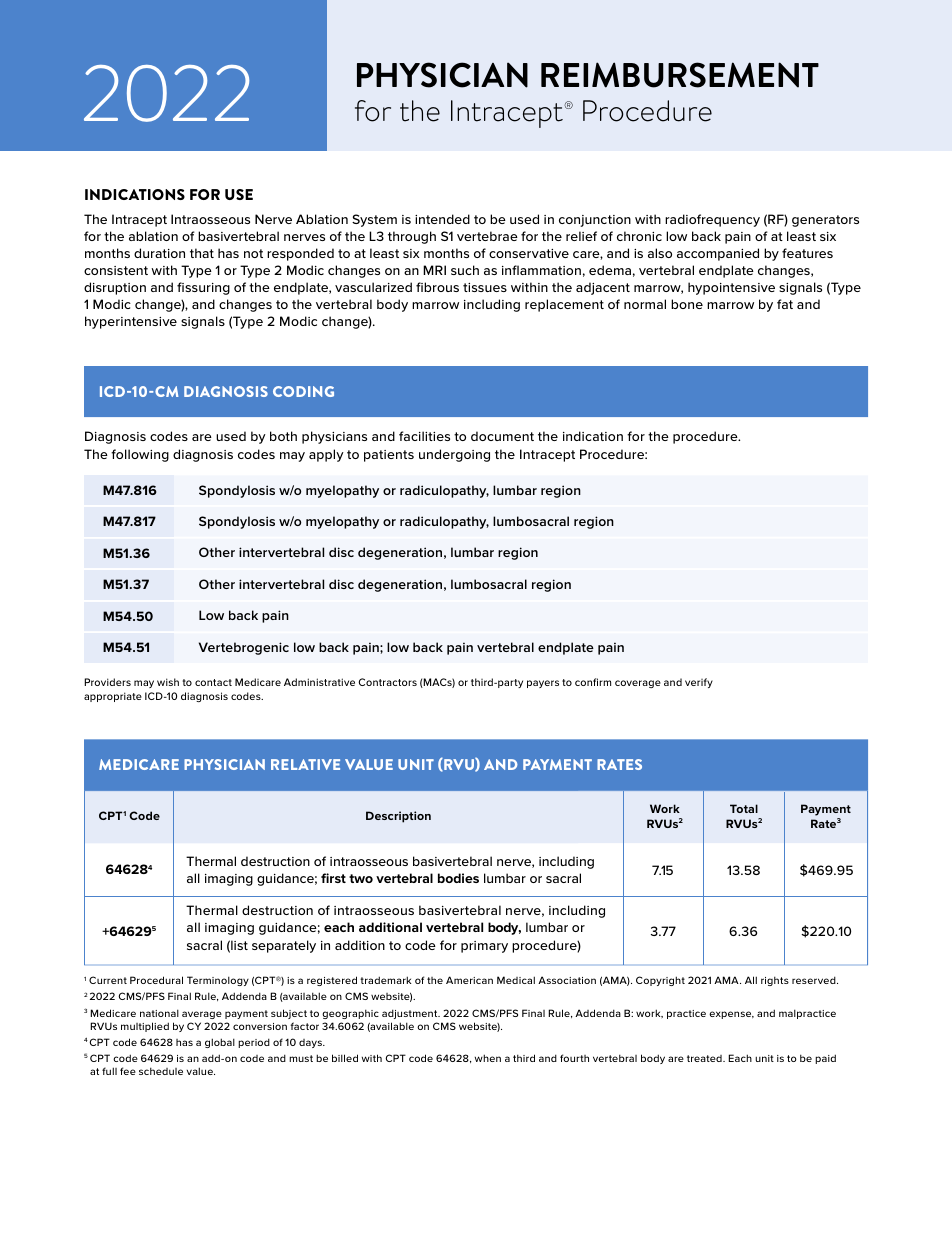 Image resolution: width=952 pixels, height=1233 pixels. What do you see at coordinates (454, 455) in the page?
I see `undergoing` at bounding box center [454, 455].
